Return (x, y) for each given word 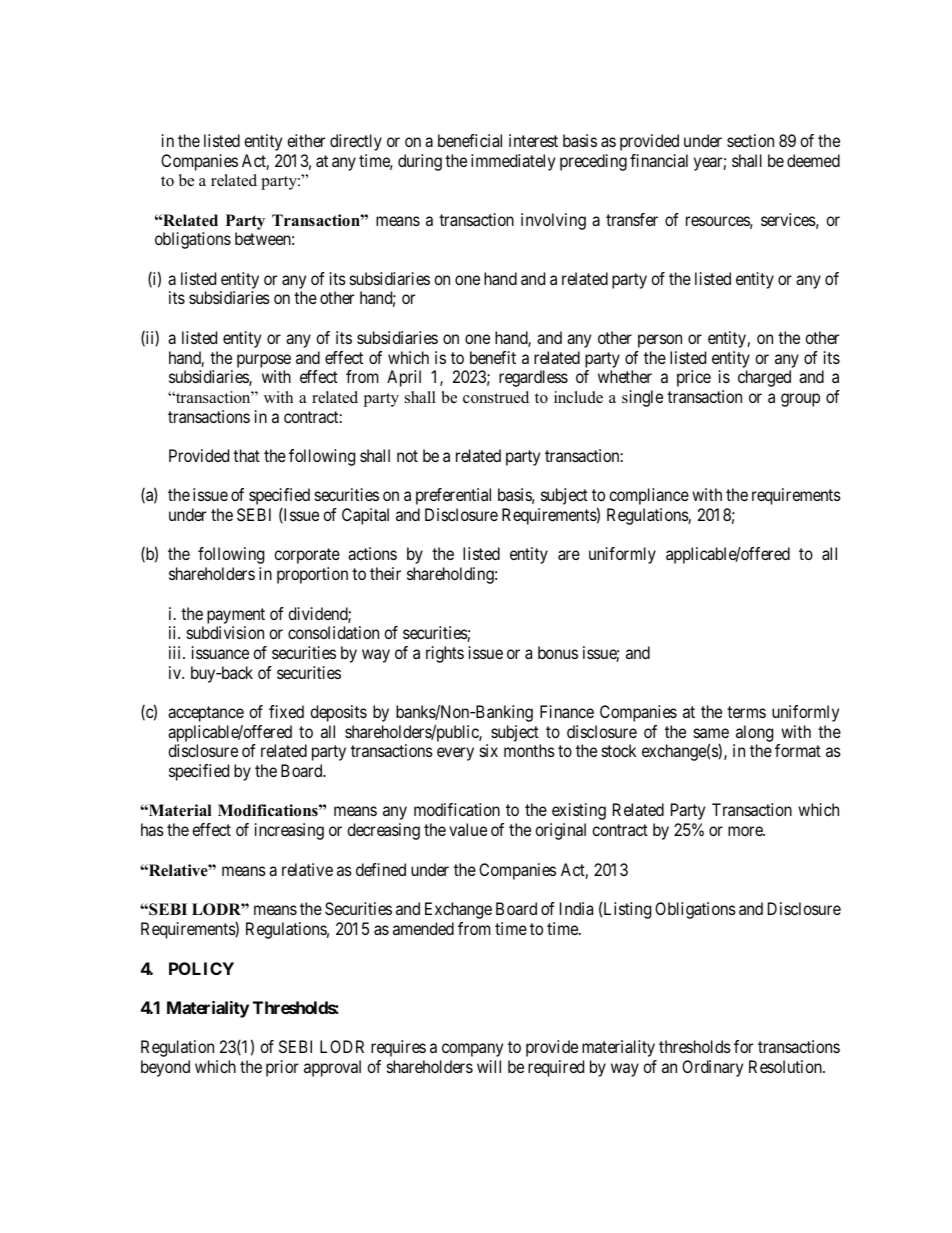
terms (746, 712)
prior (282, 1068)
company (472, 1050)
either (306, 140)
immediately (513, 162)
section (750, 140)
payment (236, 616)
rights (445, 654)
